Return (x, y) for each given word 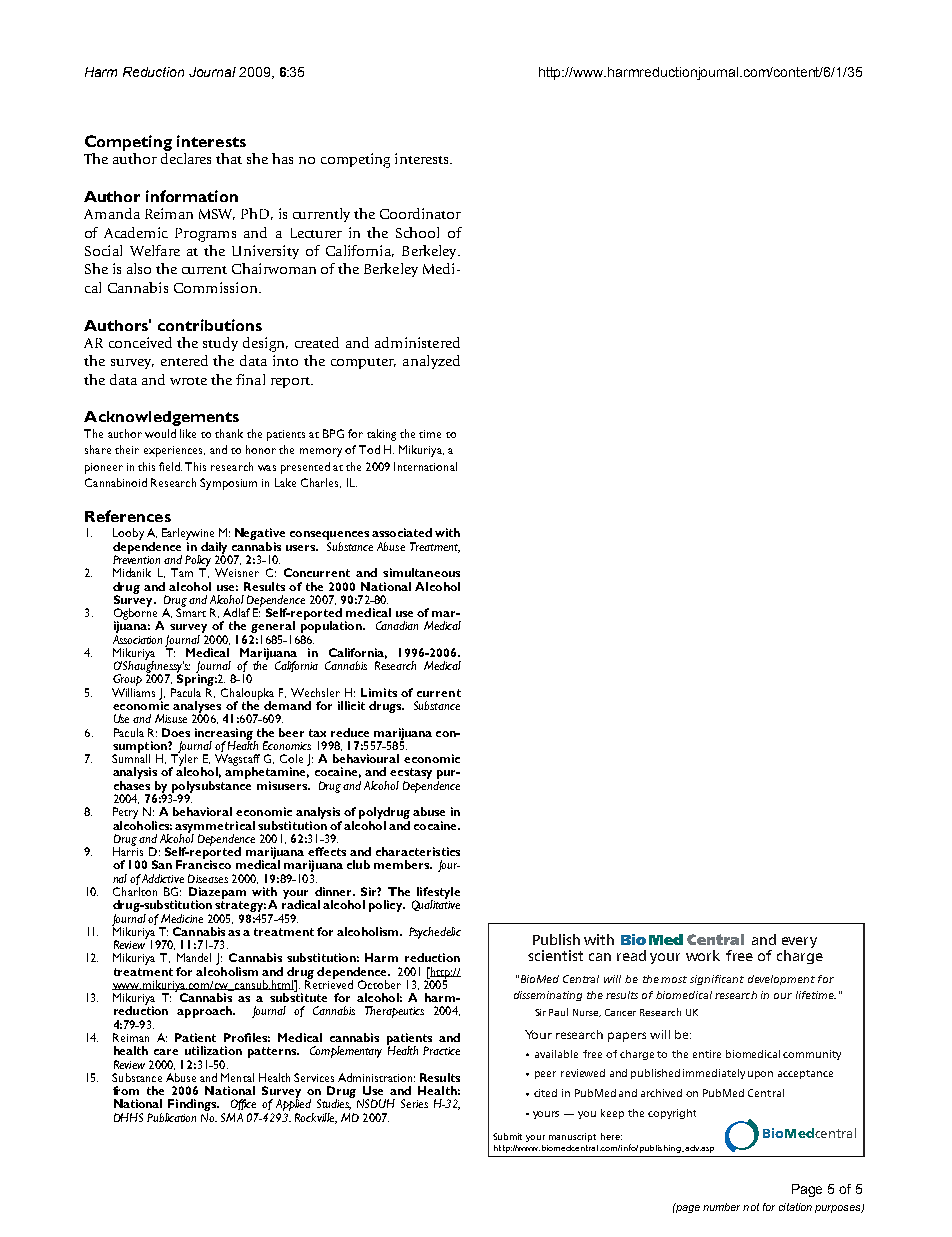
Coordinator (420, 213)
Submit (507, 1136)
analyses (197, 708)
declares (186, 158)
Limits (379, 692)
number (721, 1207)
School (417, 232)
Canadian (397, 625)
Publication (171, 1117)
